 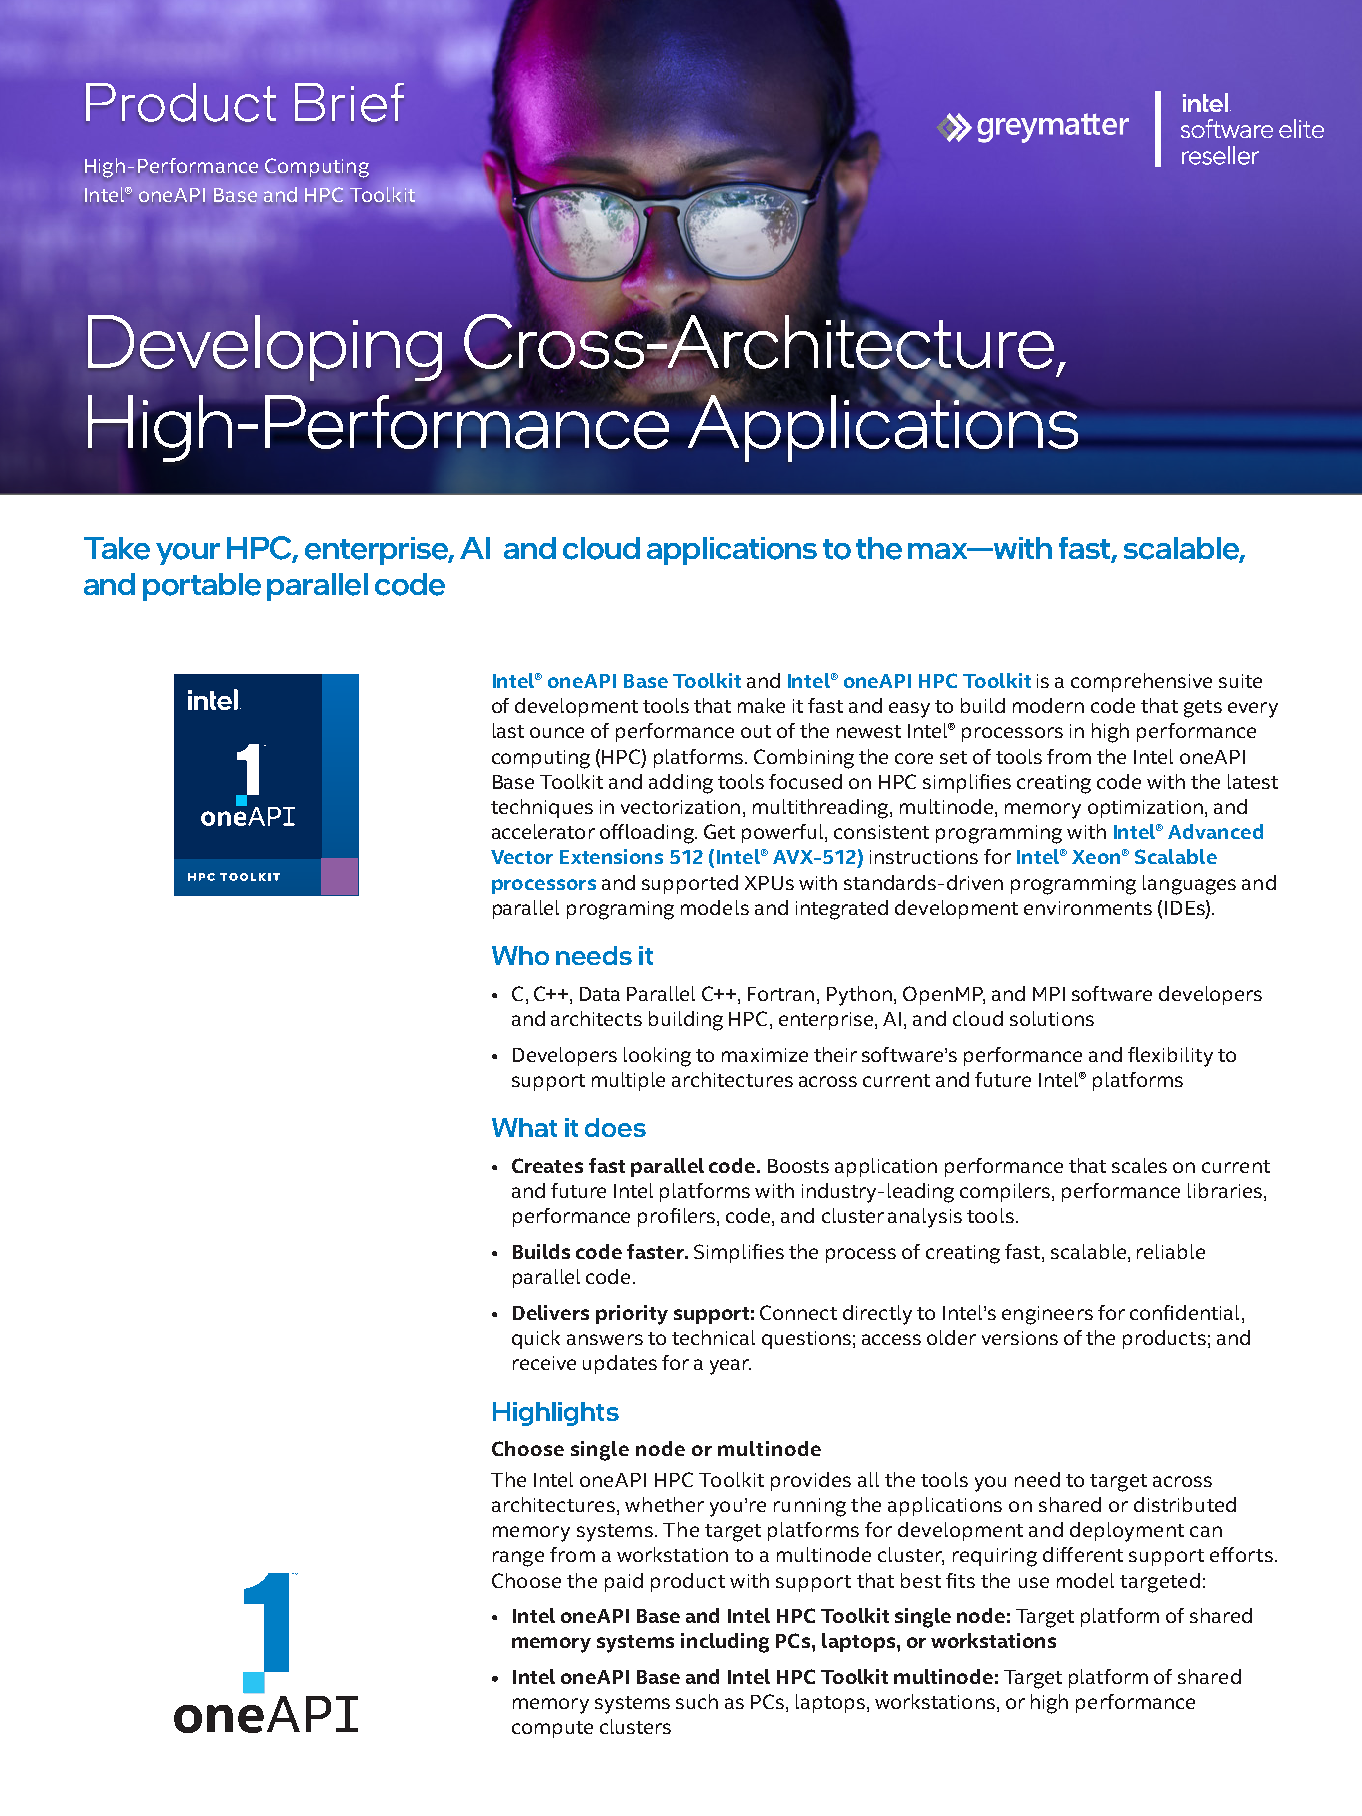 I want to click on compute, so click(x=552, y=1729).
